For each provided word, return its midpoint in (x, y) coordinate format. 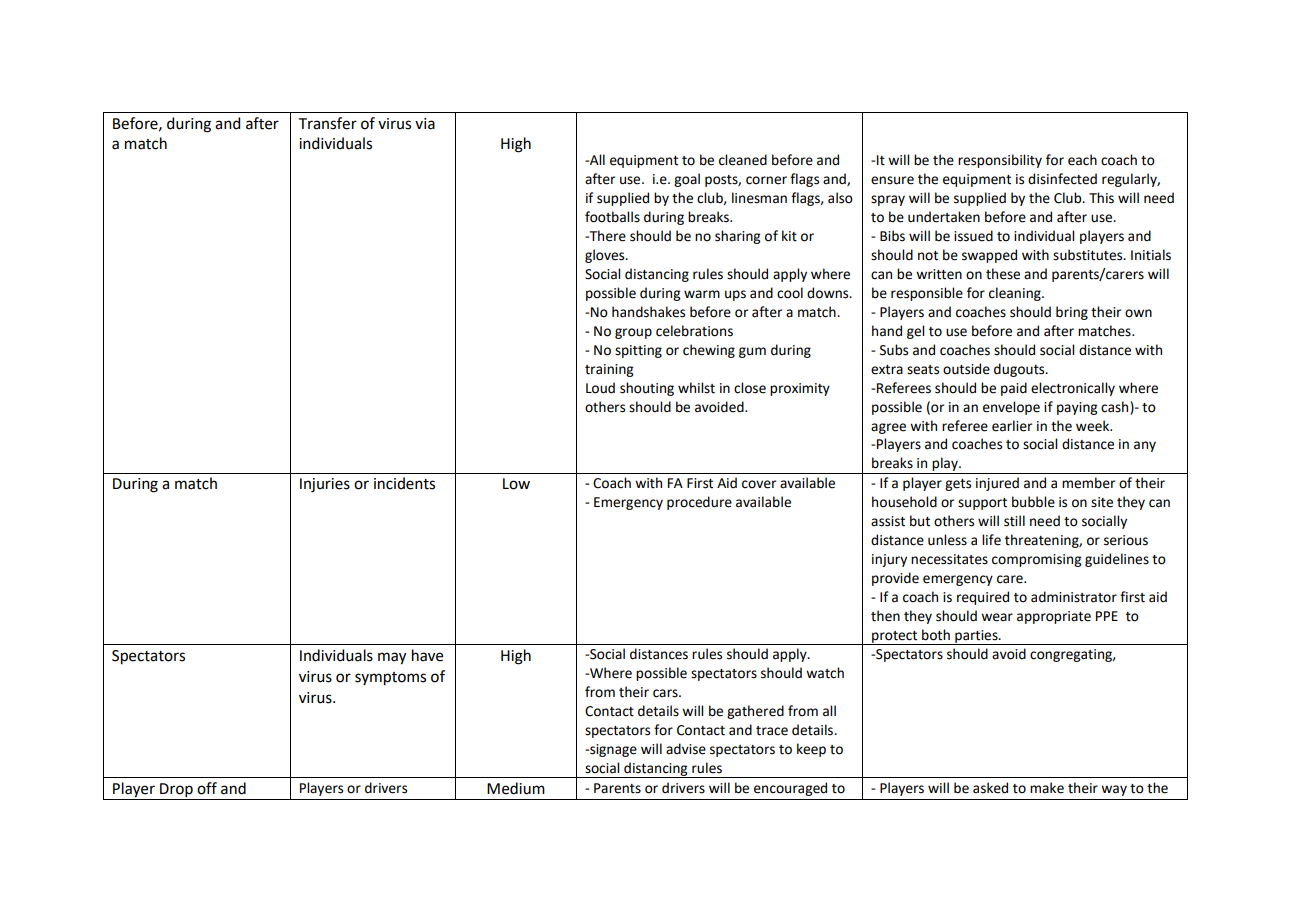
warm (702, 294)
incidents (404, 483)
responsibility (1000, 161)
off (207, 788)
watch (825, 673)
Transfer (328, 123)
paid (1014, 389)
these (1003, 274)
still (1014, 521)
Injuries (325, 485)
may (392, 658)
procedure (699, 503)
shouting (647, 389)
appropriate (1054, 617)
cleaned (743, 160)
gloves (606, 256)
